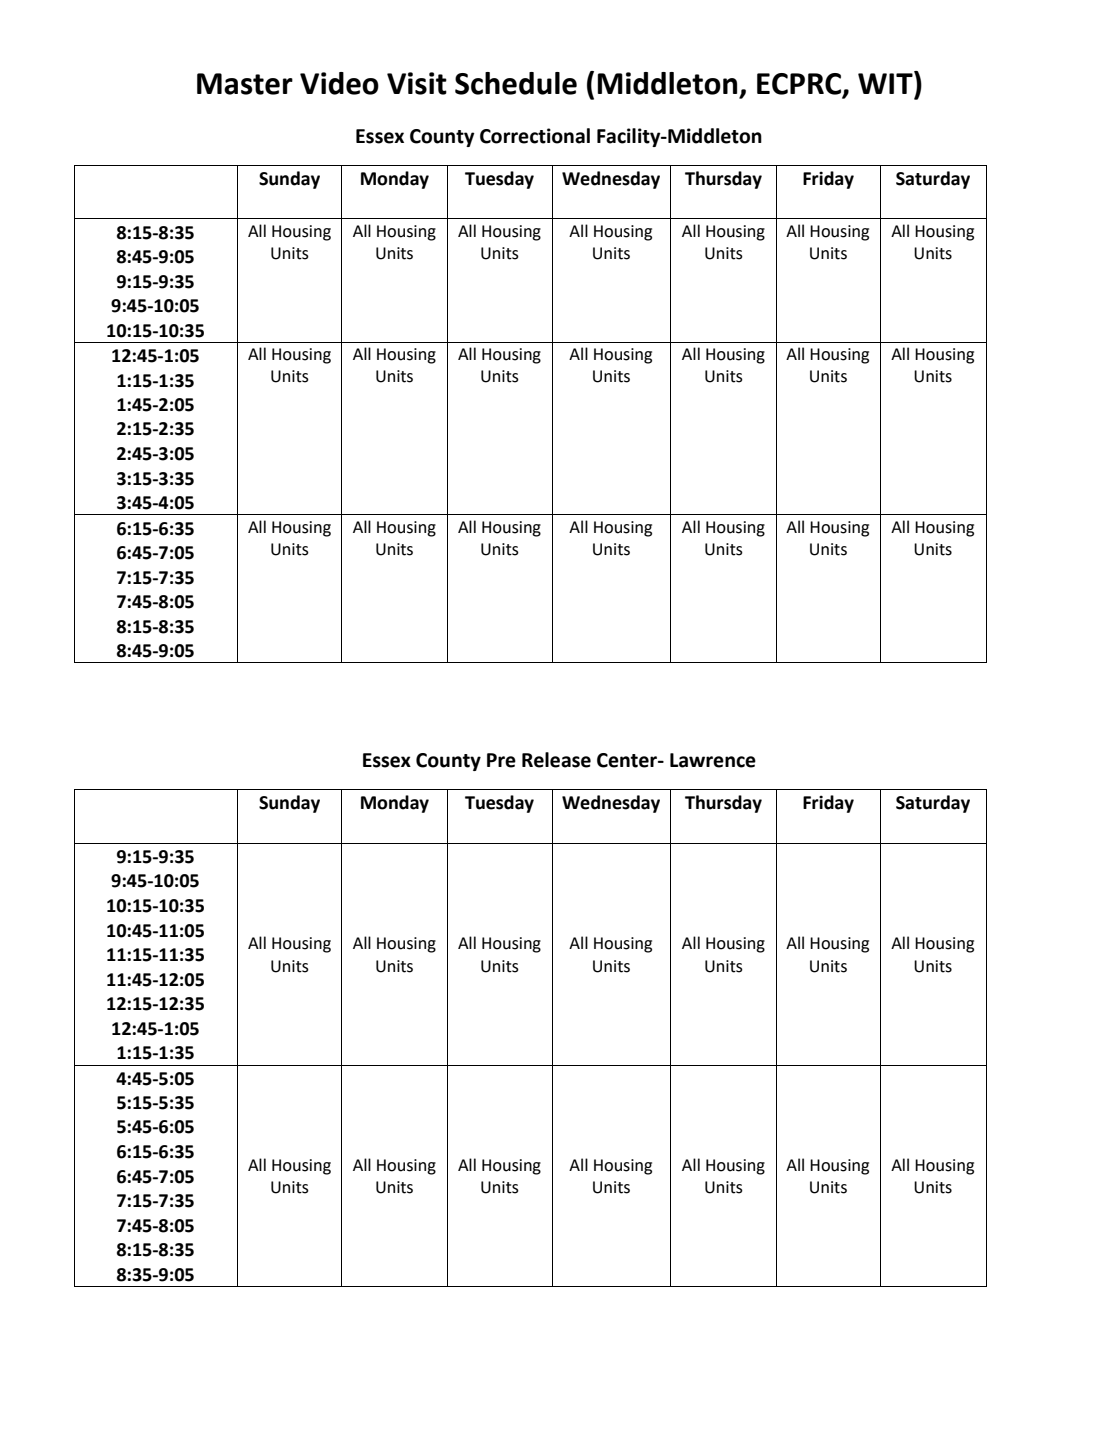 The height and width of the screenshot is (1447, 1118). What do you see at coordinates (886, 82) in the screenshot?
I see `WIT` at bounding box center [886, 82].
